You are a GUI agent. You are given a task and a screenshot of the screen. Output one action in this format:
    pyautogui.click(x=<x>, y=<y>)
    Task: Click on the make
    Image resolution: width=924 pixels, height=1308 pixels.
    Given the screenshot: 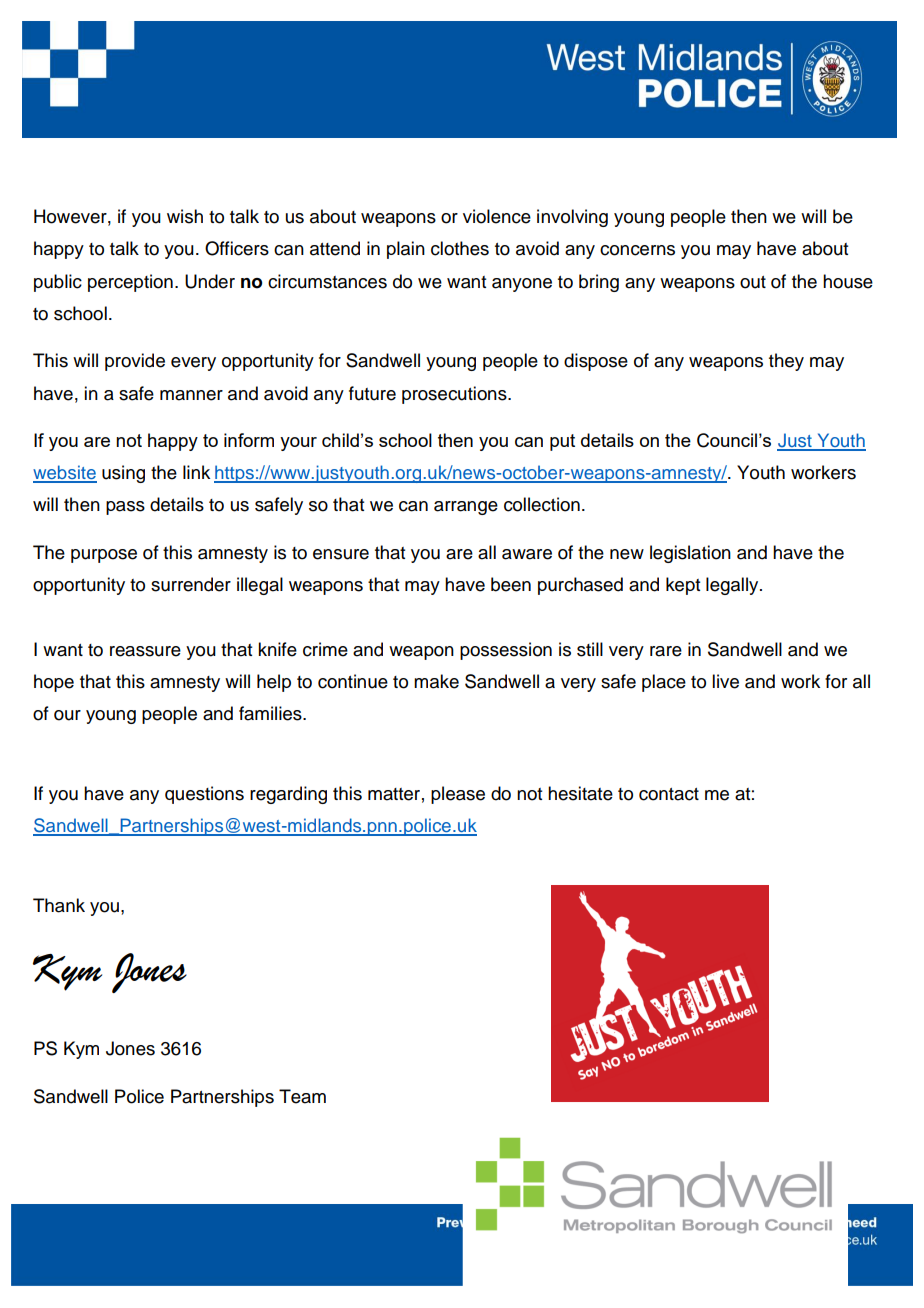 What is the action you would take?
    pyautogui.click(x=436, y=681)
